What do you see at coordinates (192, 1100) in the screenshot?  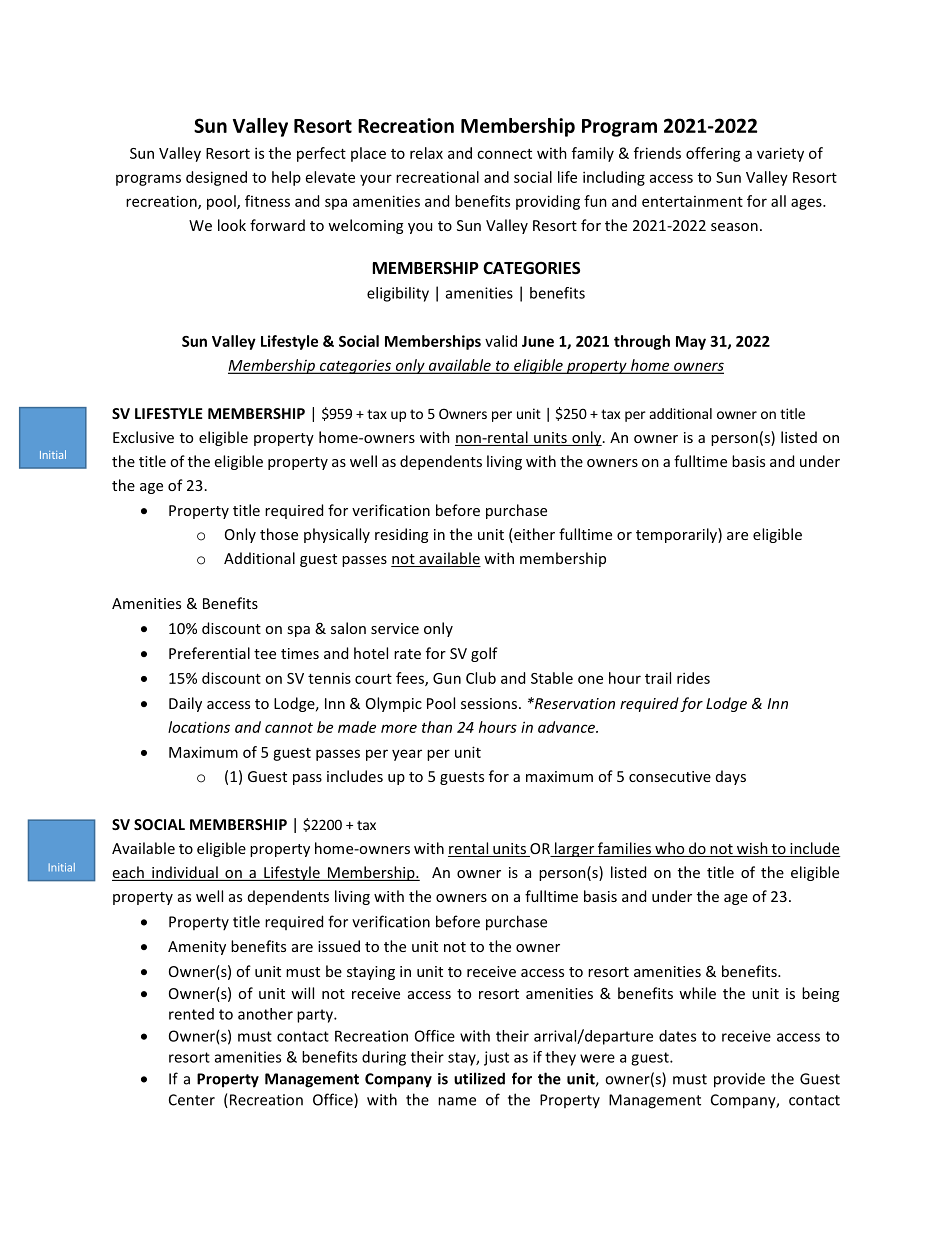 I see `Center` at bounding box center [192, 1100].
